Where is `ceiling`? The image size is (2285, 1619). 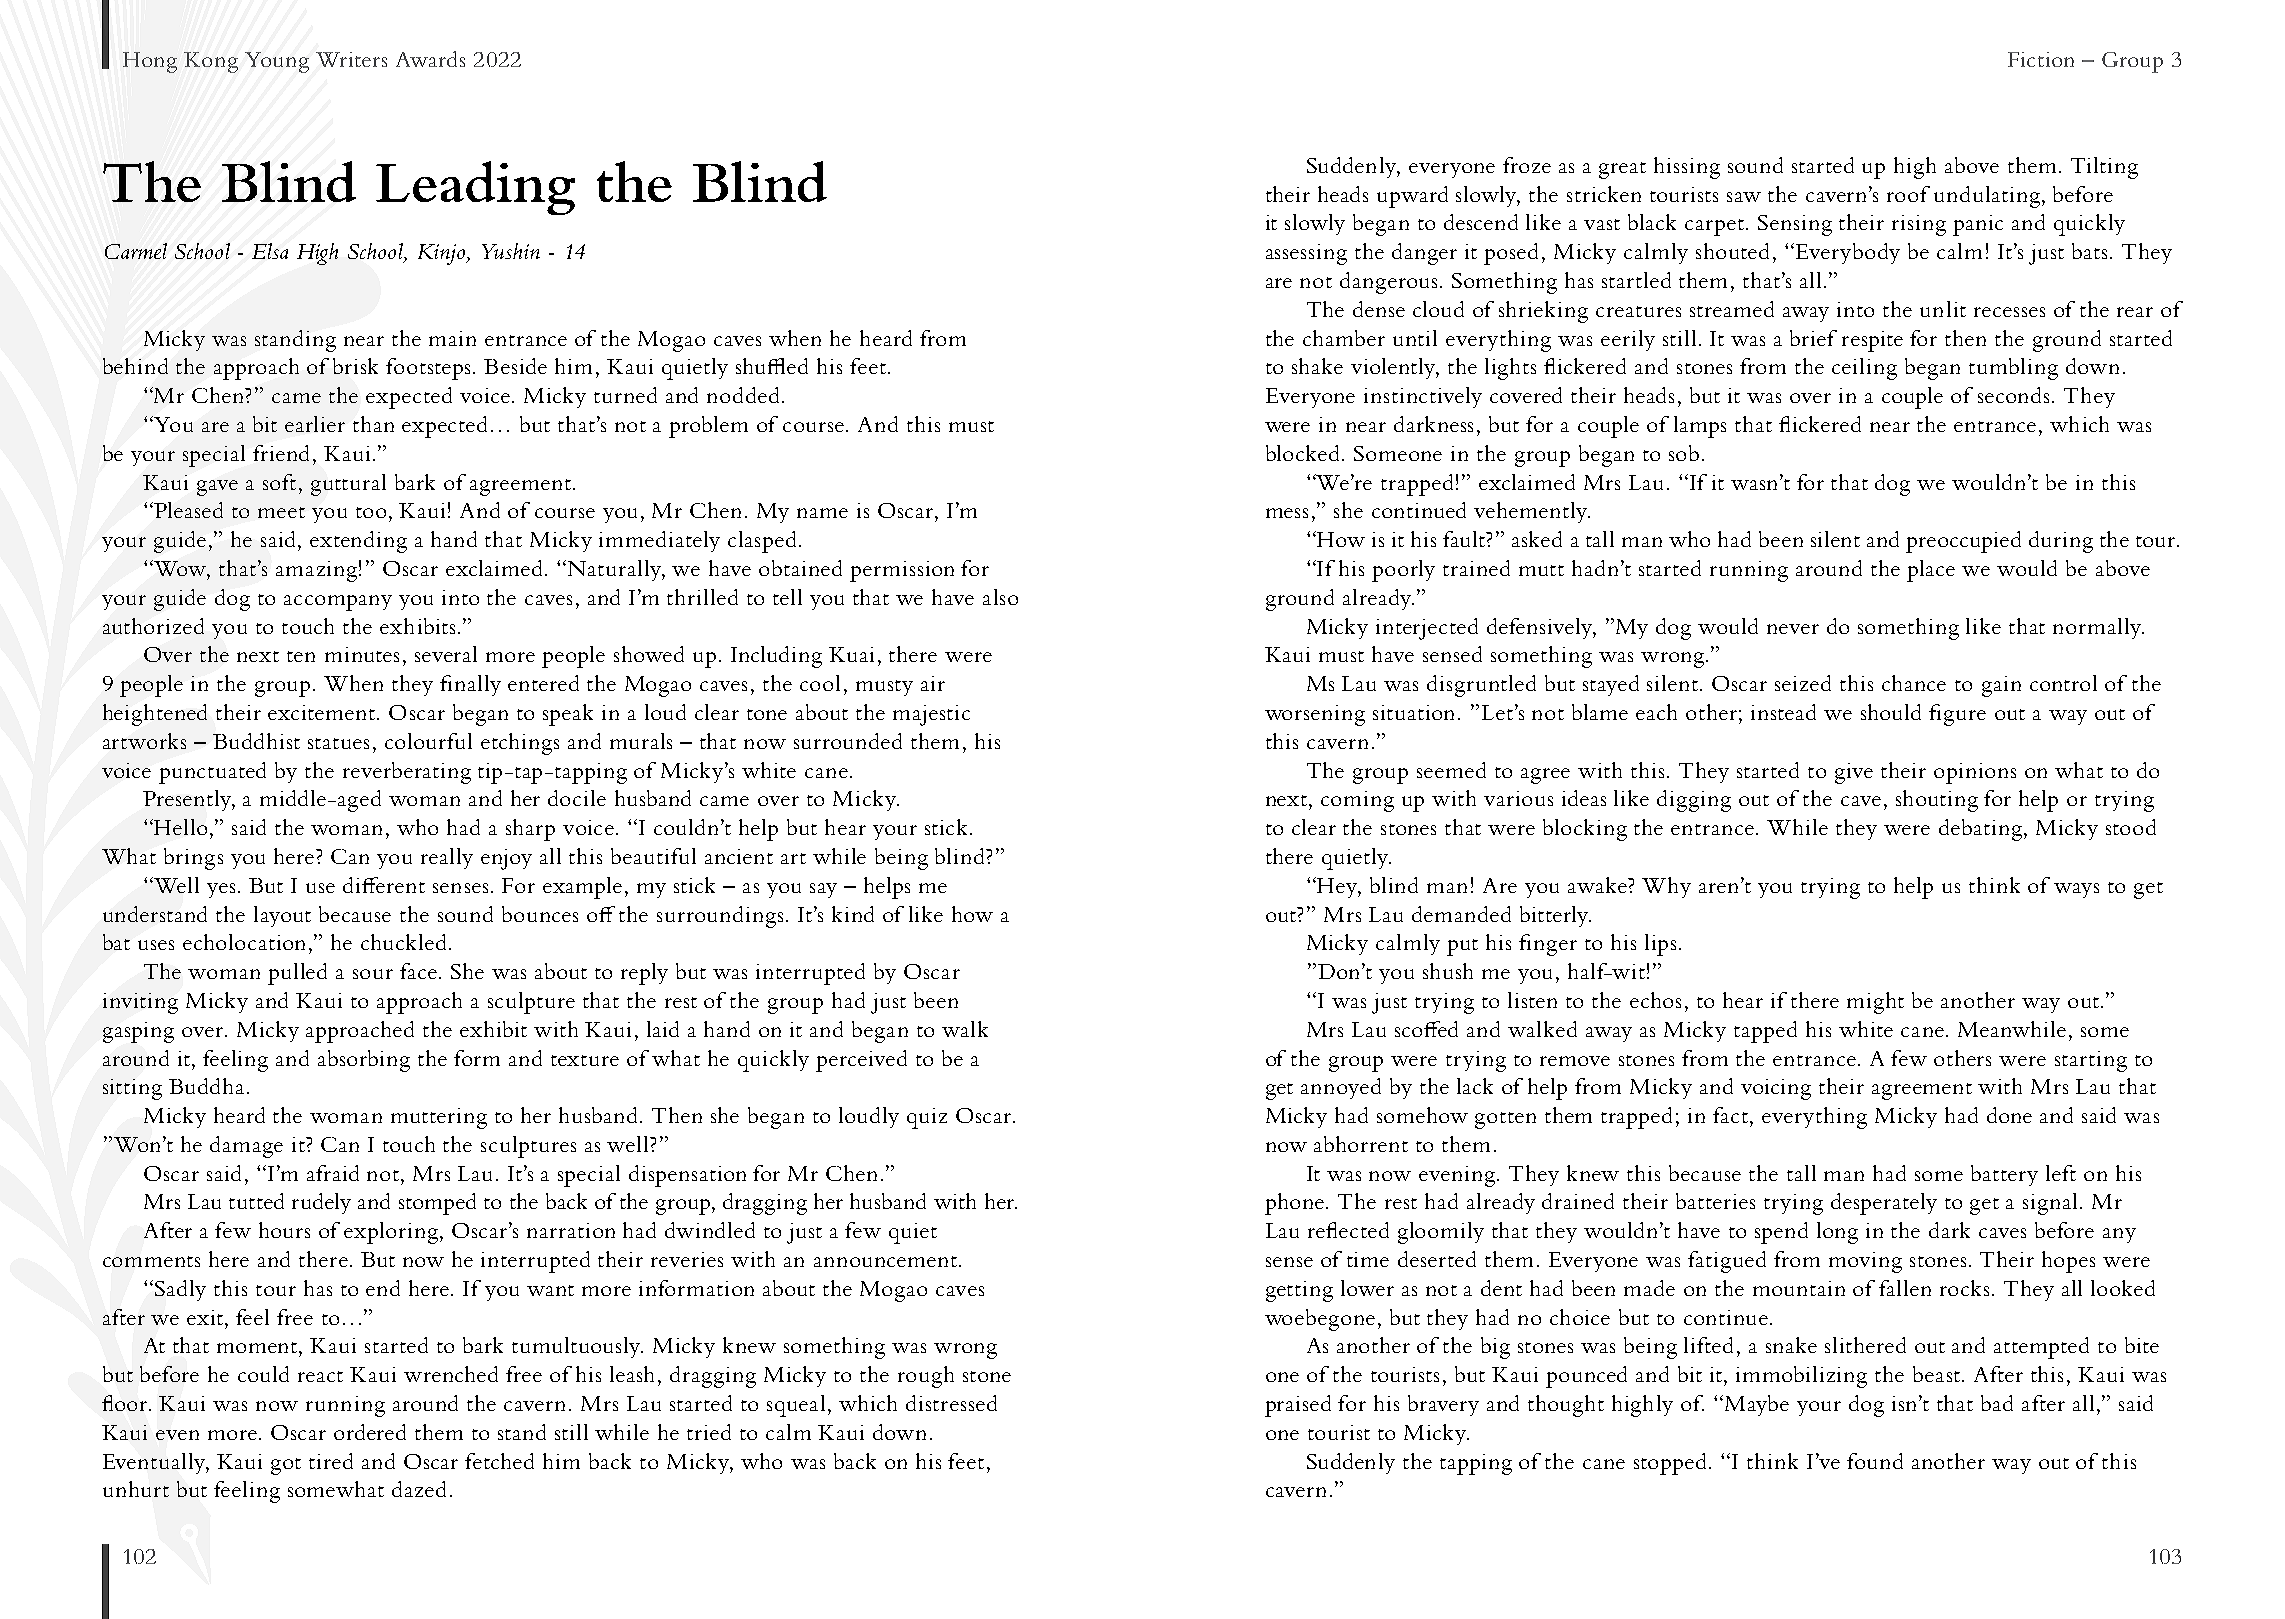
ceiling is located at coordinates (1864, 369).
